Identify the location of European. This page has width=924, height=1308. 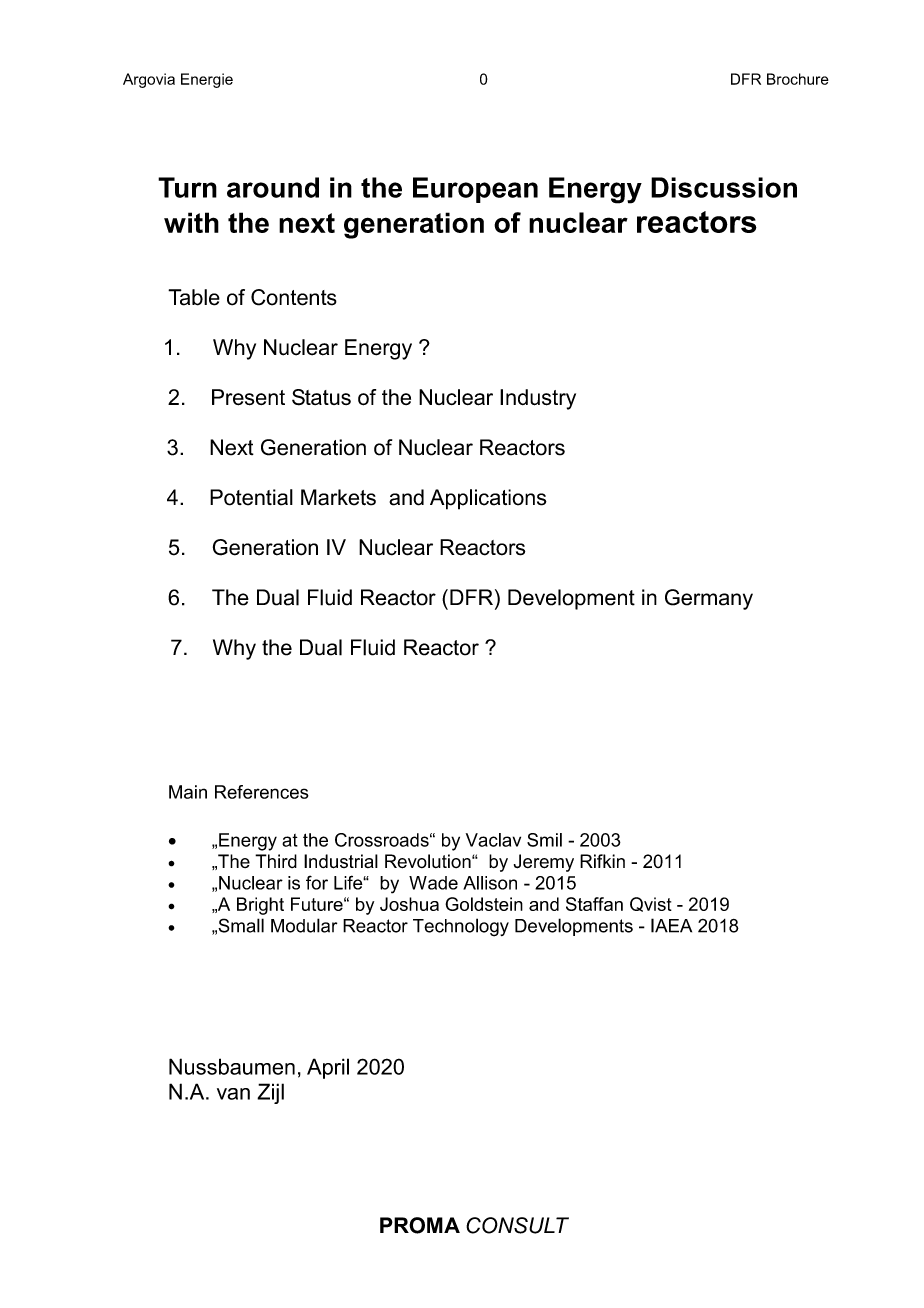
(475, 190).
